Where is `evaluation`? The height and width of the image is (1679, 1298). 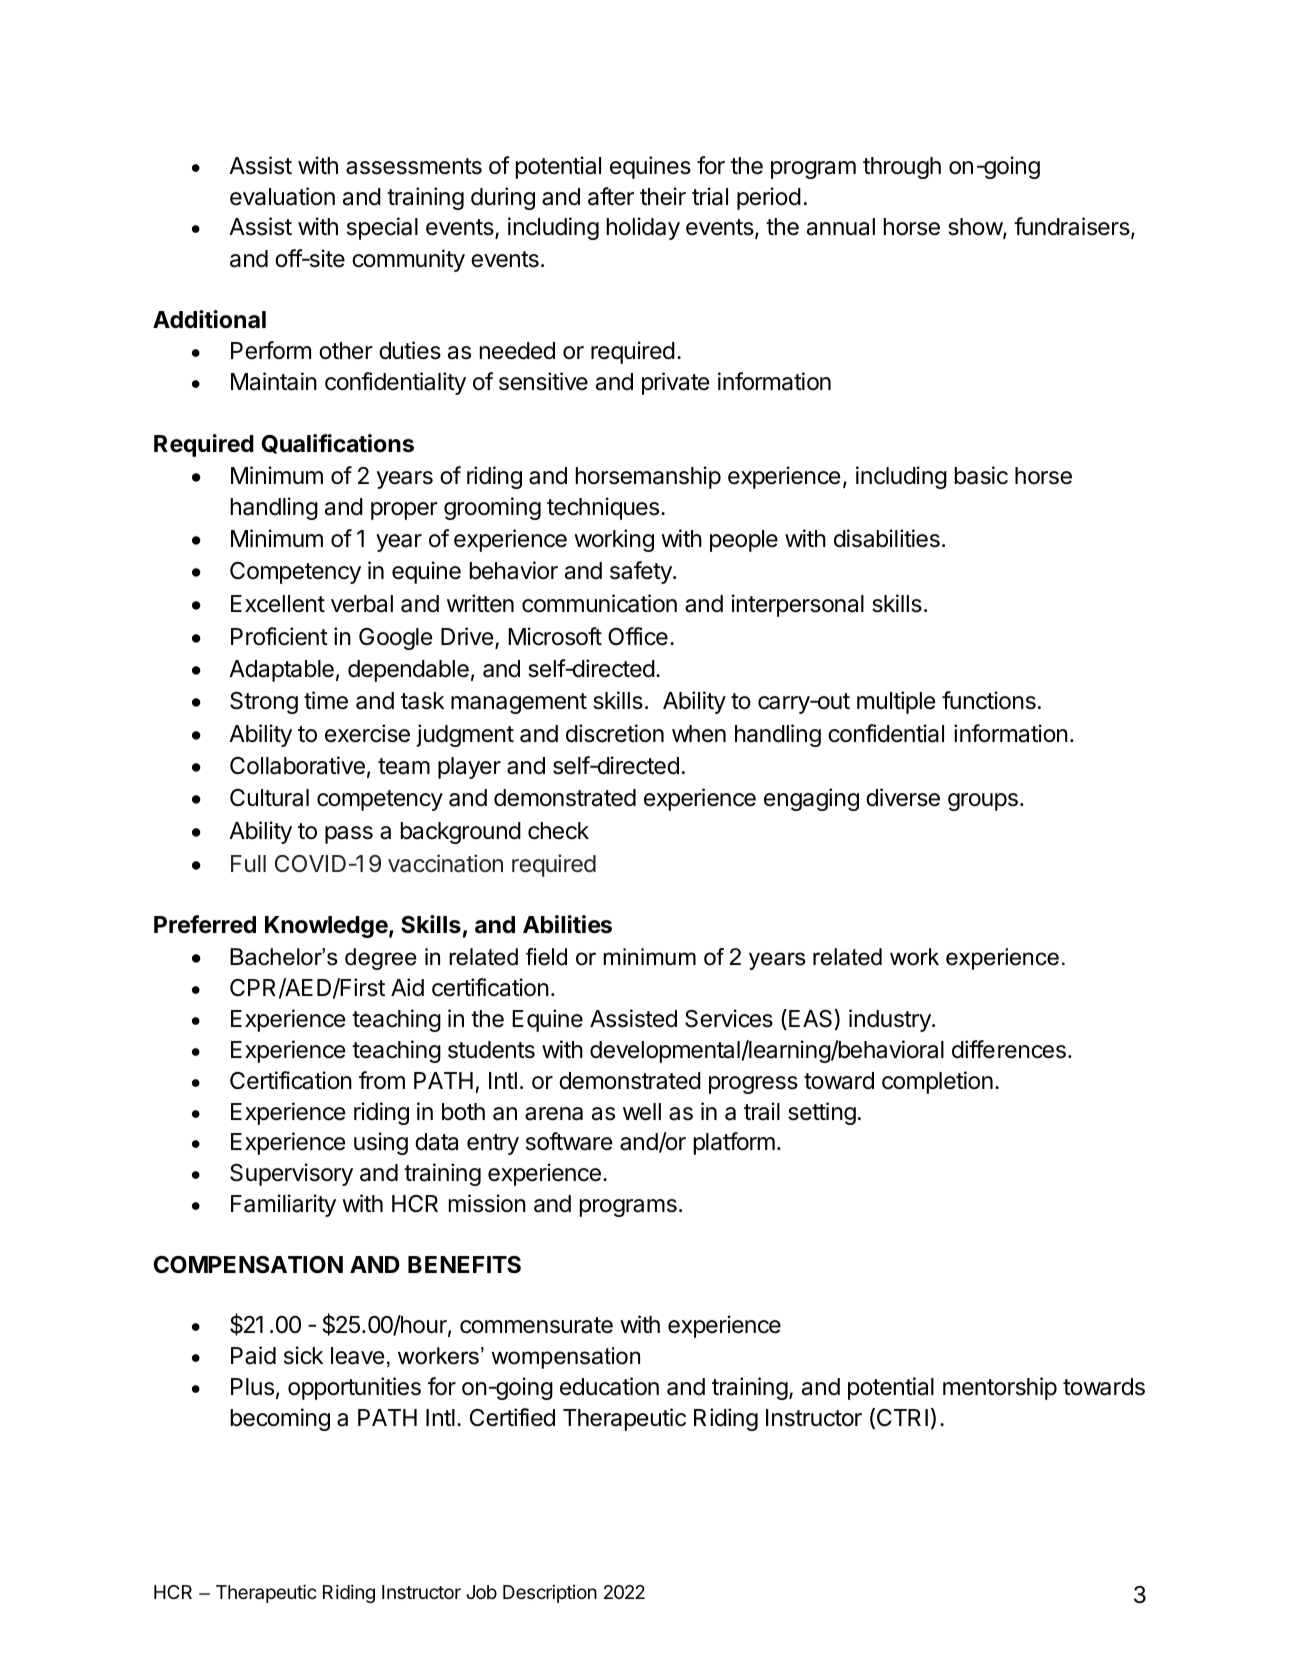 evaluation is located at coordinates (282, 196).
